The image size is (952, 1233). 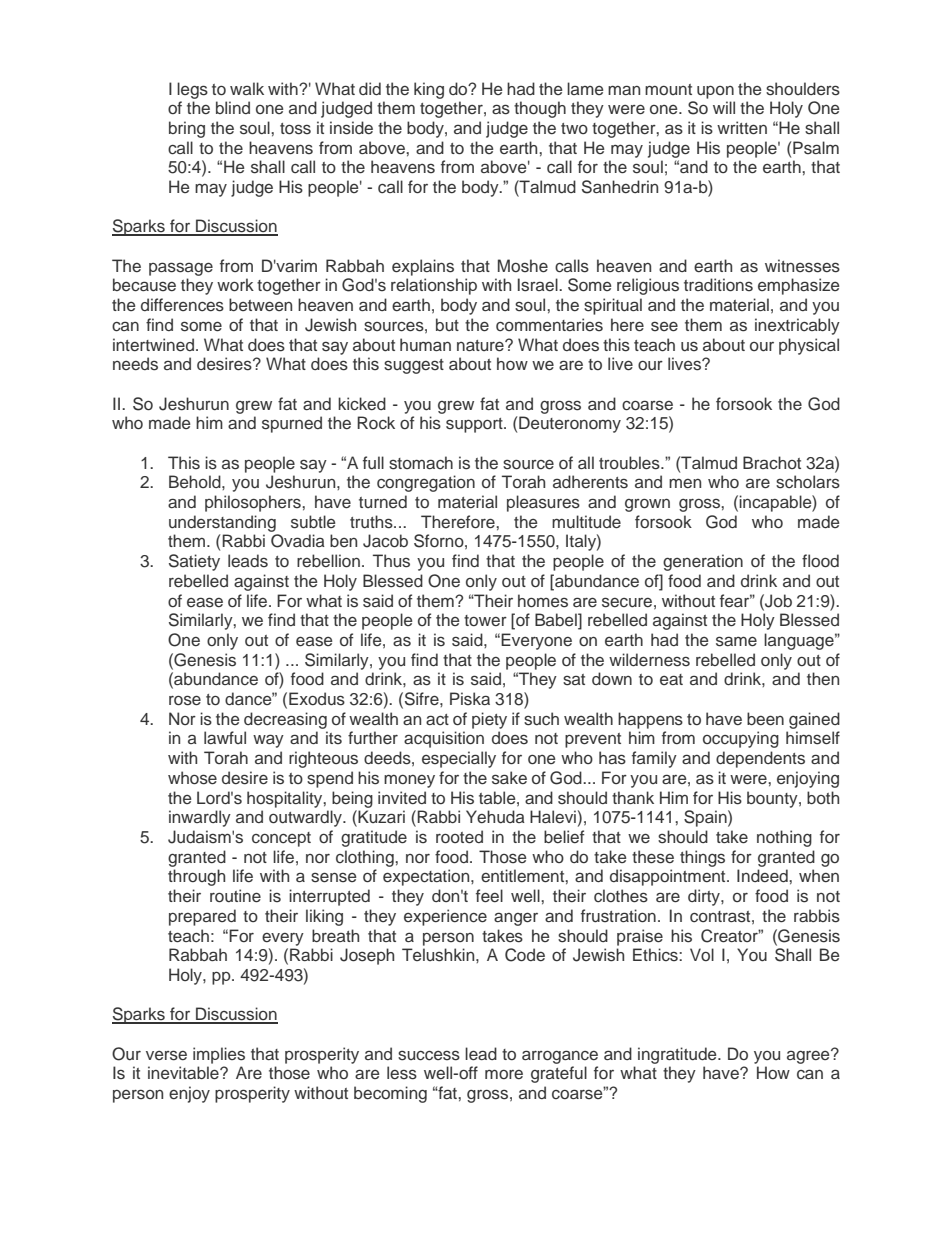 I want to click on Behold, so click(x=196, y=481).
